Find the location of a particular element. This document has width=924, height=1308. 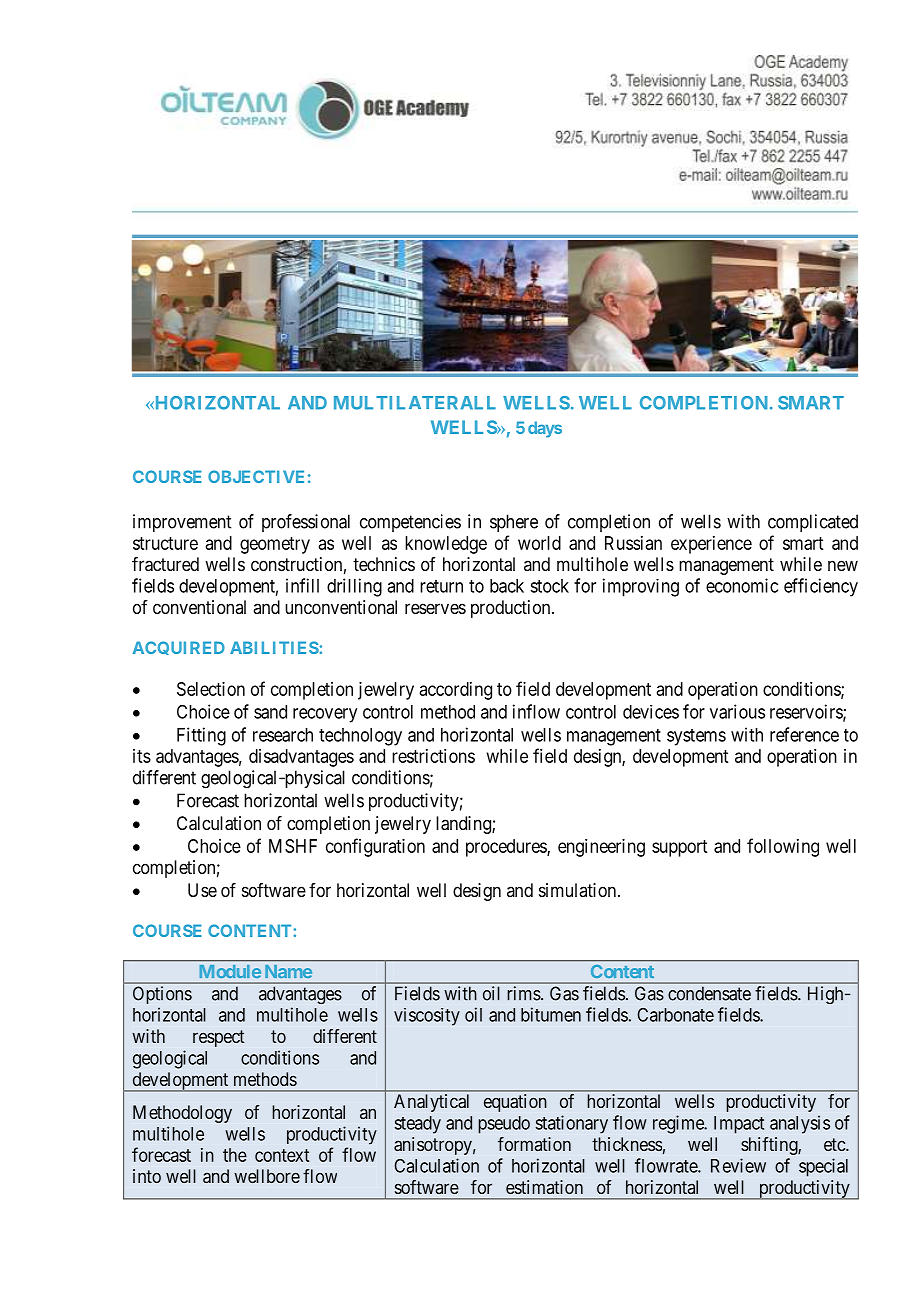

the is located at coordinates (235, 1155).
